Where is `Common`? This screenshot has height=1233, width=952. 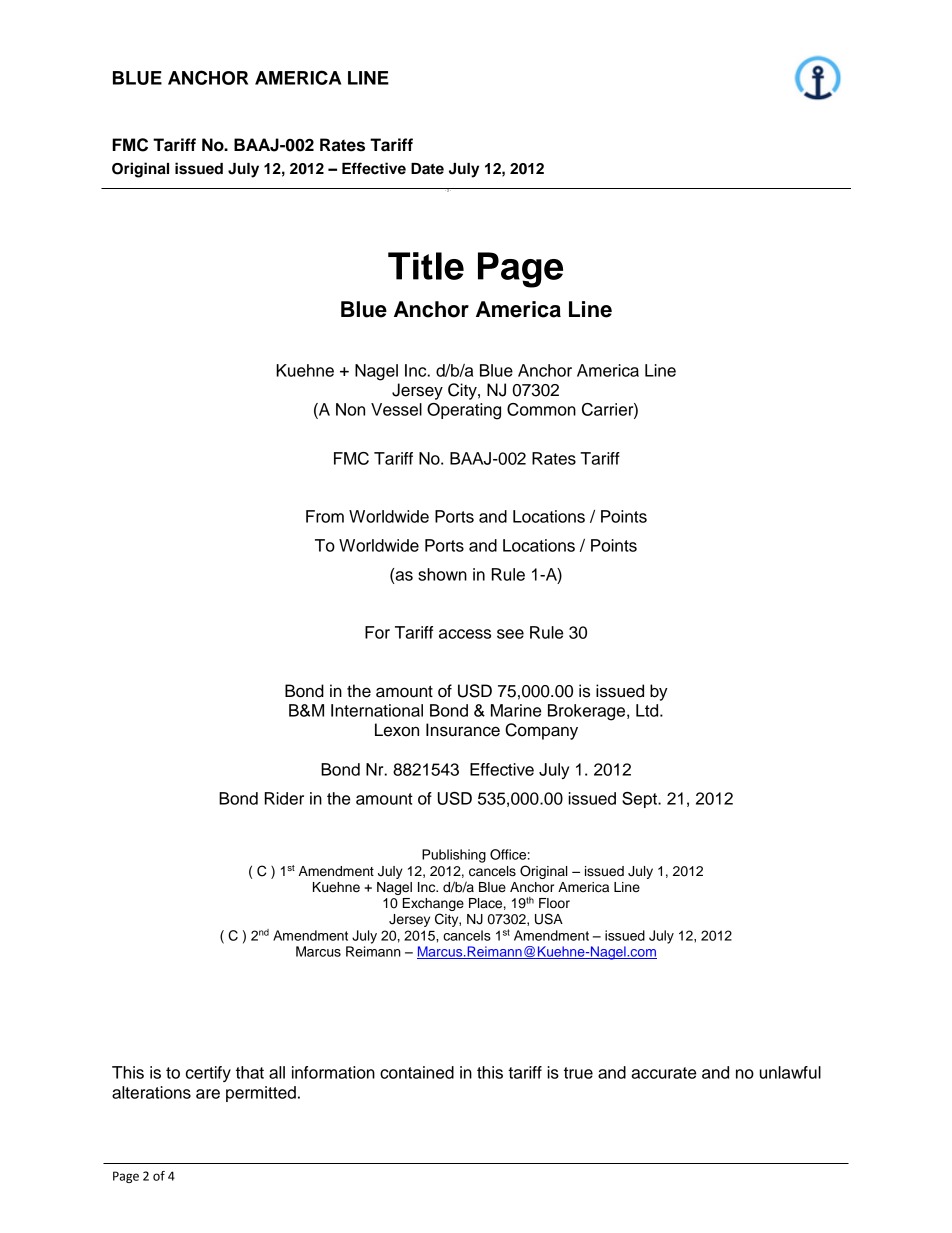
Common is located at coordinates (541, 409).
